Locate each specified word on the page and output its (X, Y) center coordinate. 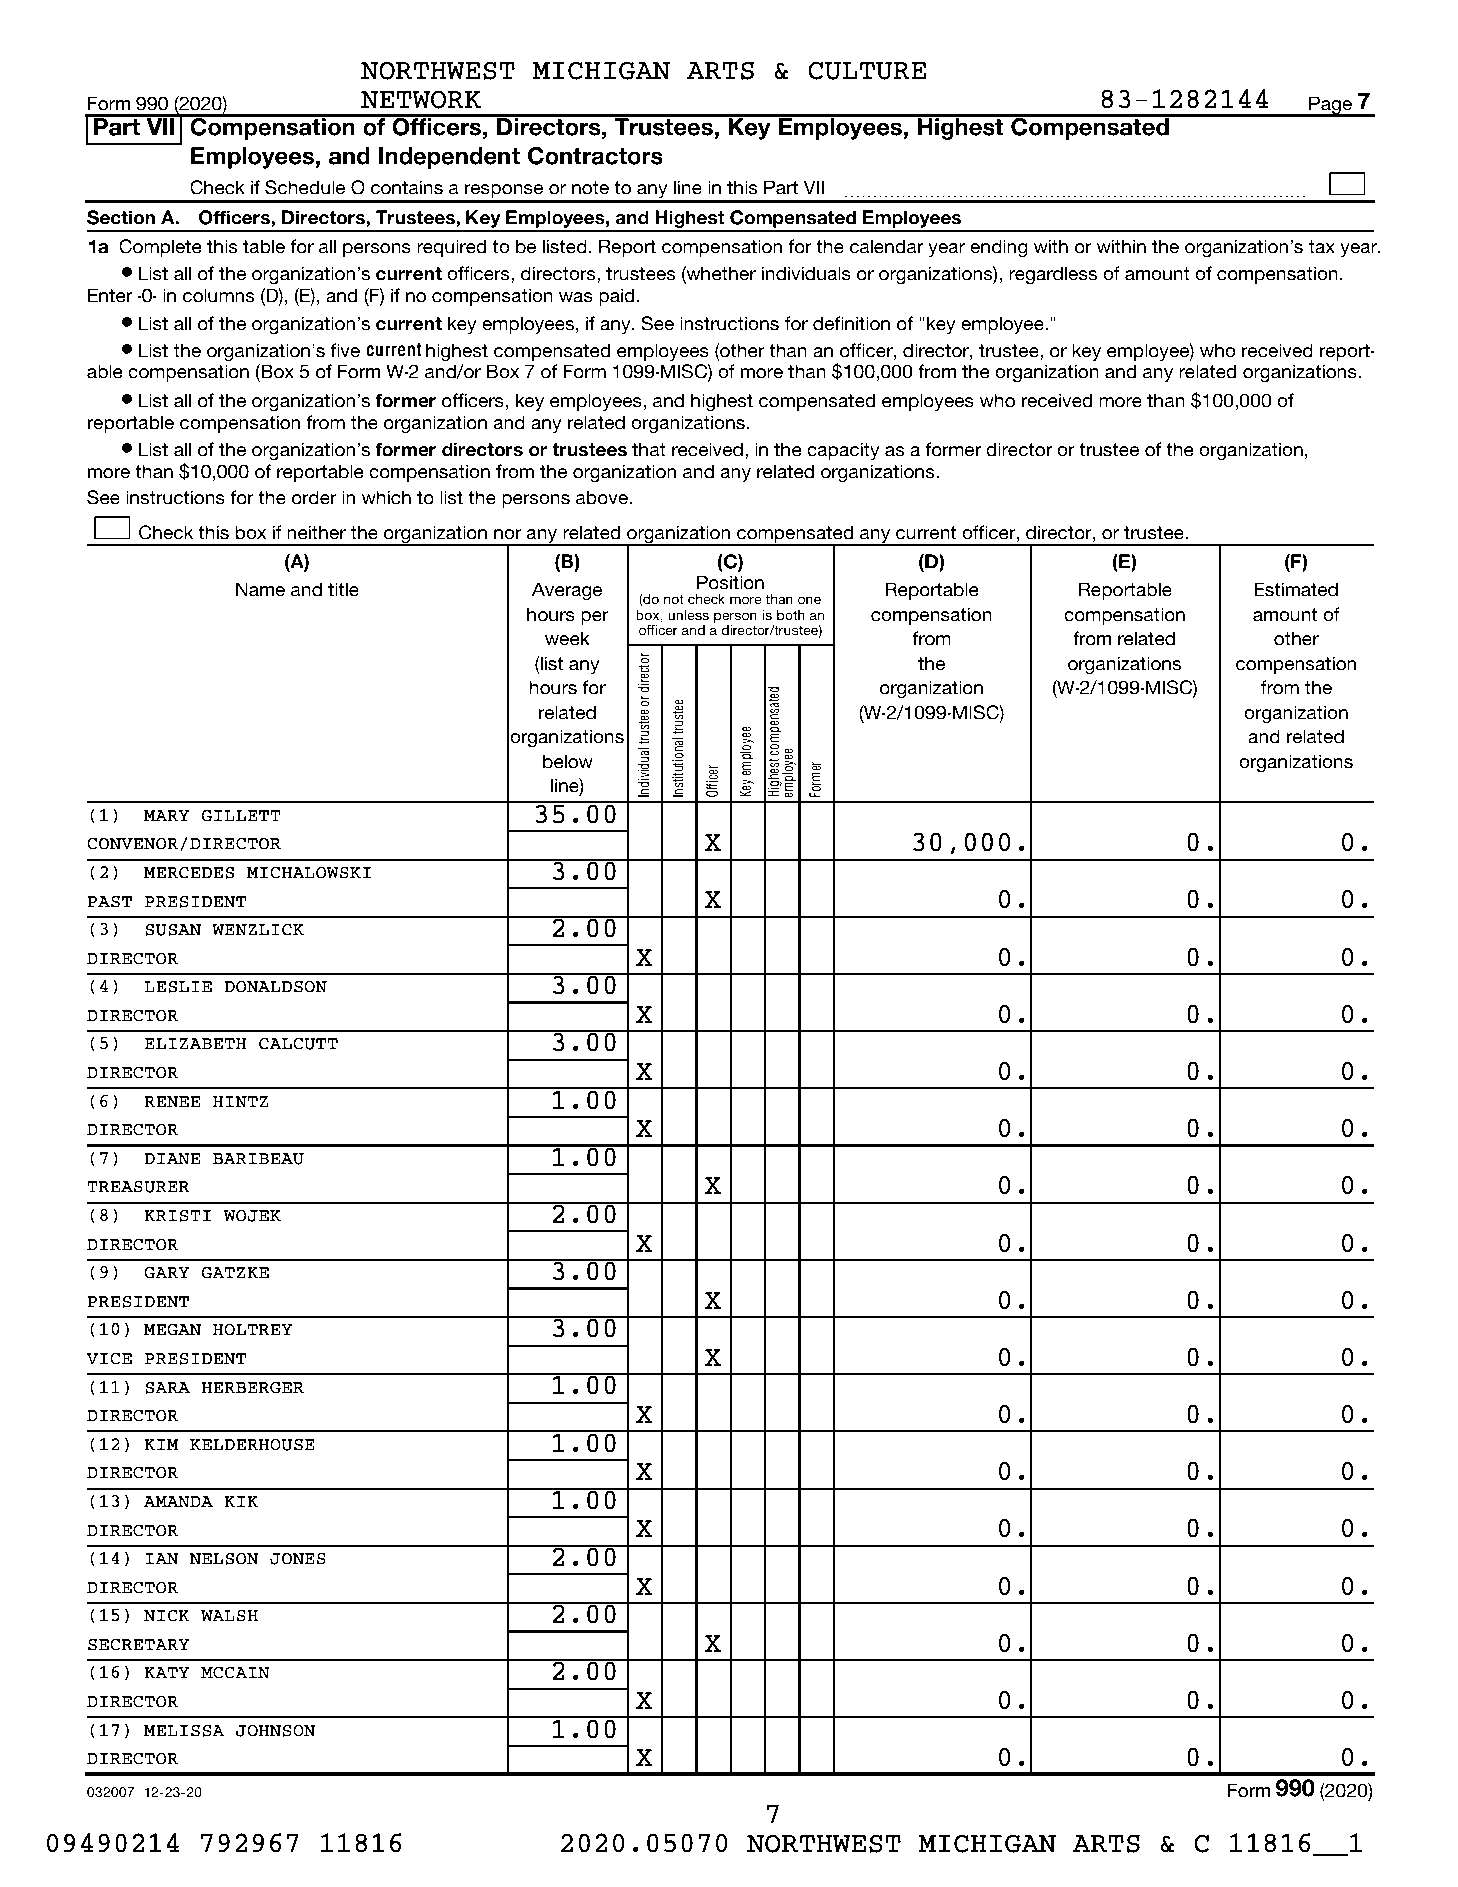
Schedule (305, 187)
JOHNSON (276, 1730)
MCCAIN (235, 1672)
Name (260, 589)
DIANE (172, 1159)
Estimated (1296, 589)
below (568, 761)
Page (1330, 106)
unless (688, 615)
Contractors (595, 156)
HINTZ (240, 1102)
